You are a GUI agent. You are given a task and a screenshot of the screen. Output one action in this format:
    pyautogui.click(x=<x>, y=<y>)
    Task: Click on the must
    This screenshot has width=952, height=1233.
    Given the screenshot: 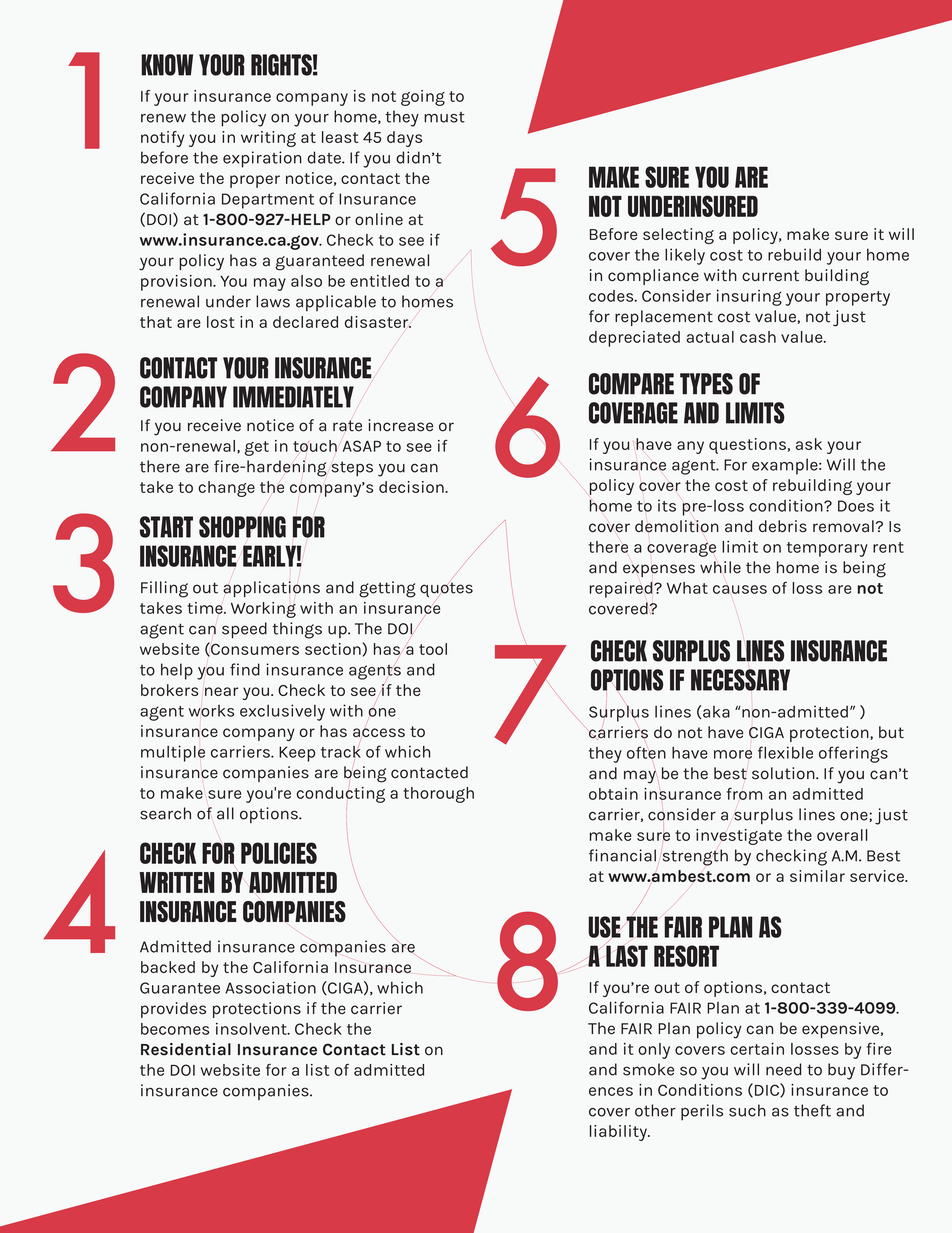 What is the action you would take?
    pyautogui.click(x=444, y=117)
